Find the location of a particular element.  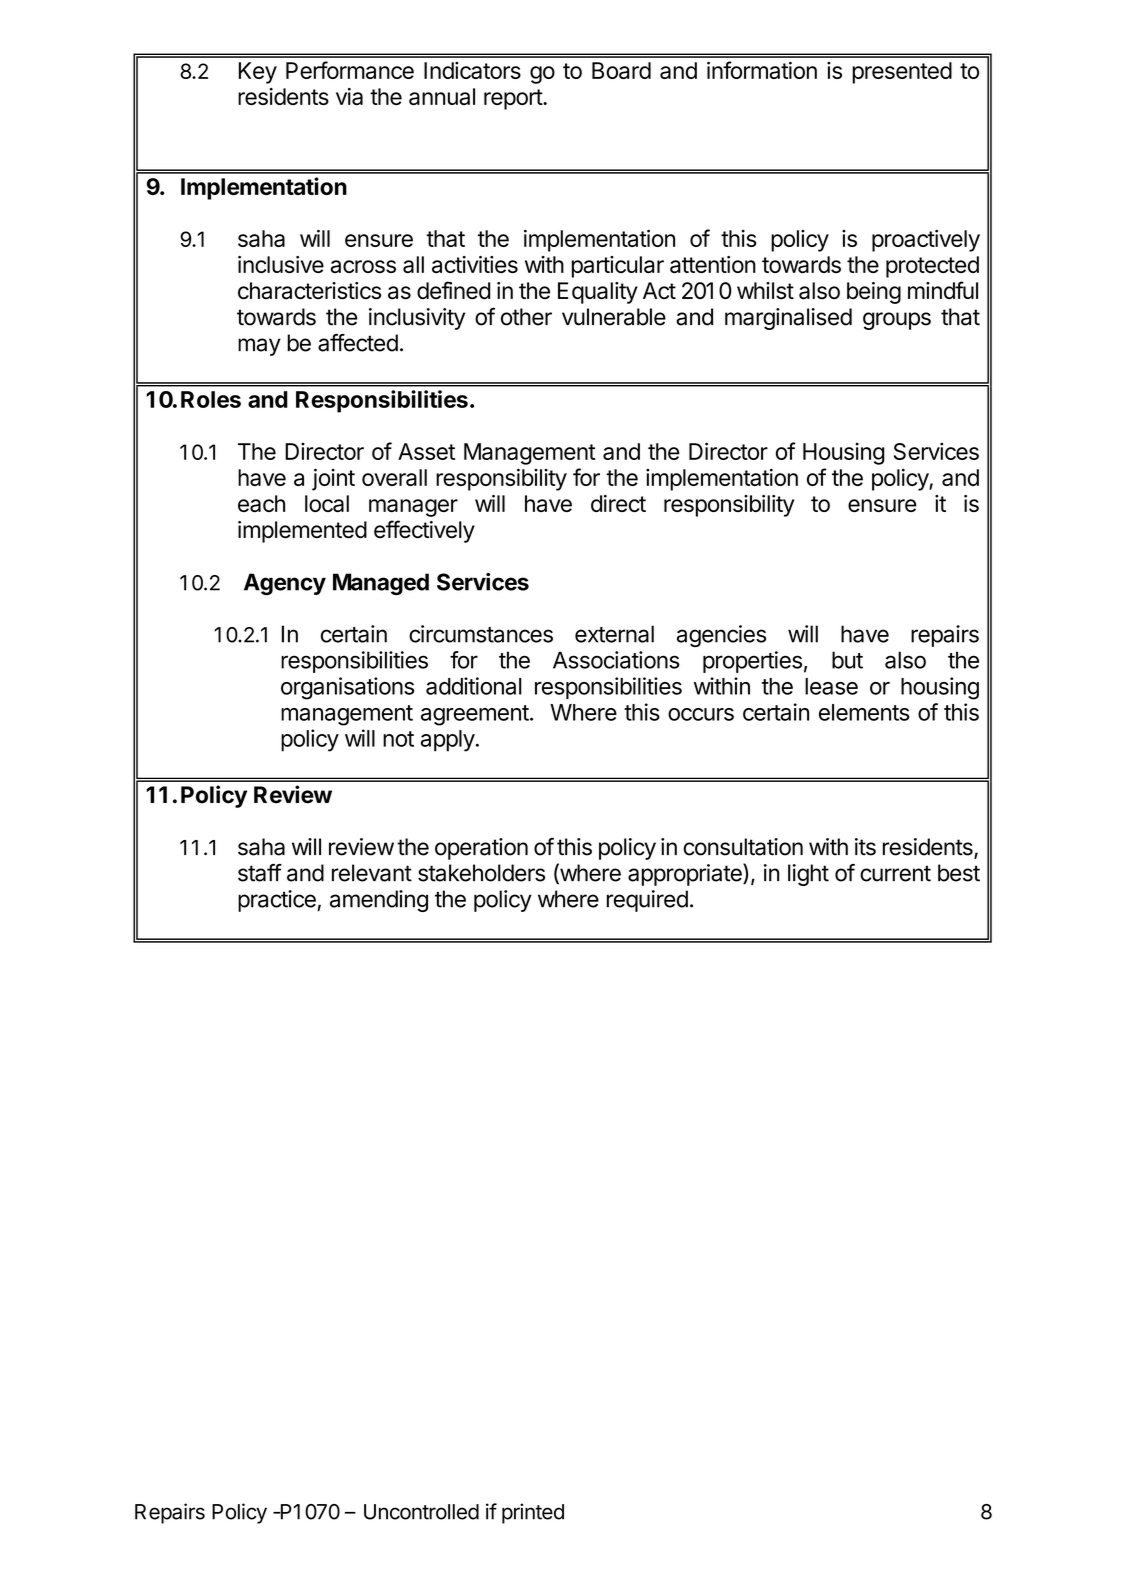

printed is located at coordinates (533, 1513).
